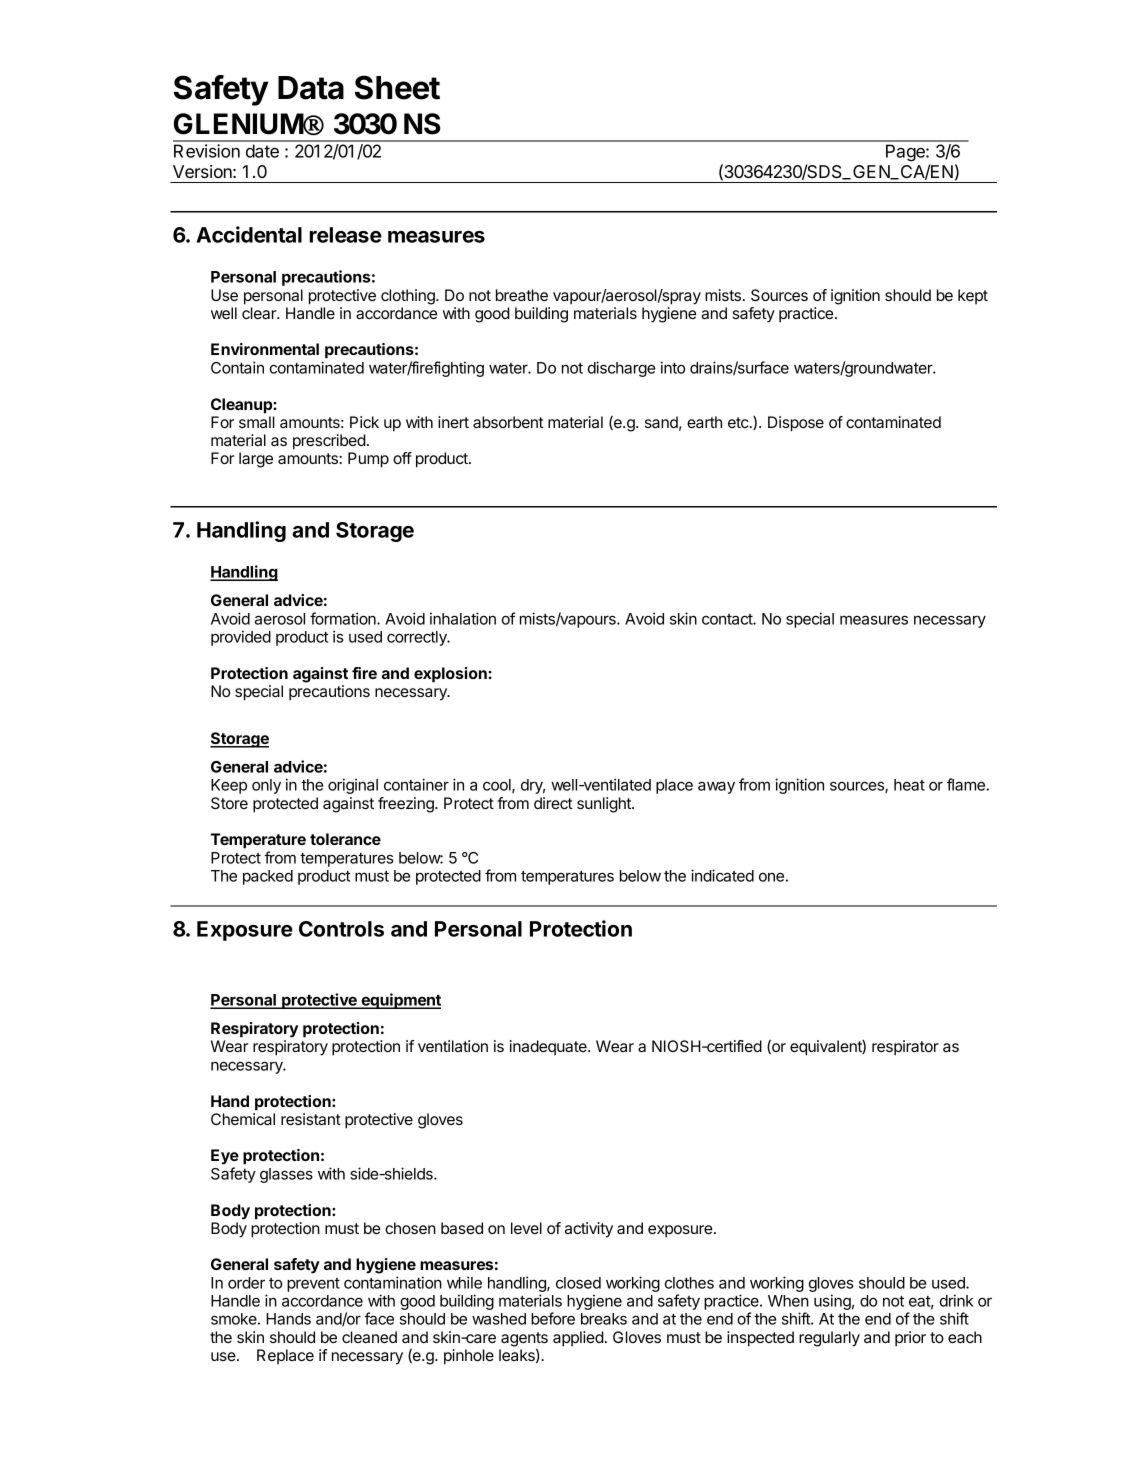 This document has width=1142, height=1477. I want to click on Dispose, so click(796, 424).
